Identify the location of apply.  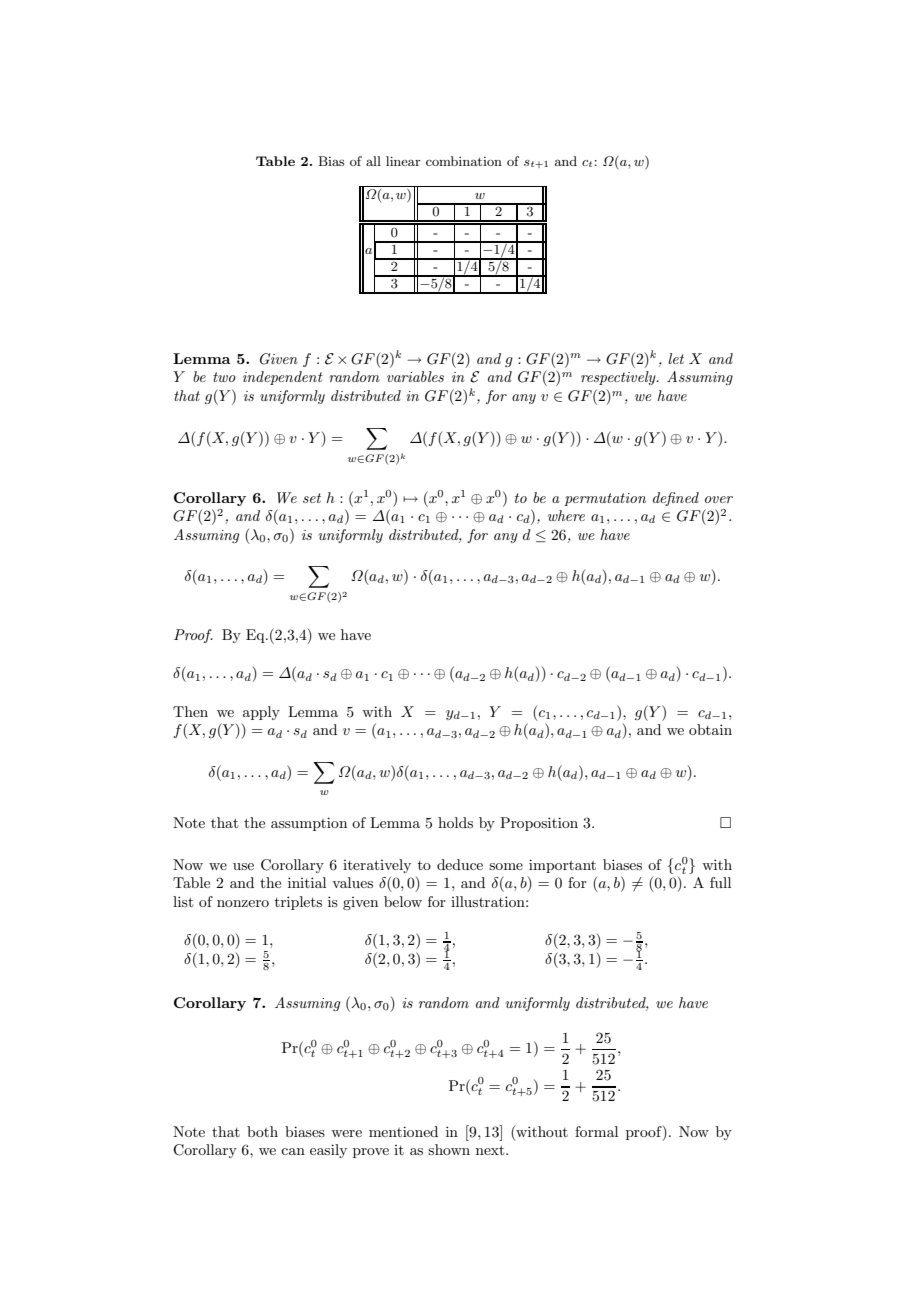
(261, 713).
